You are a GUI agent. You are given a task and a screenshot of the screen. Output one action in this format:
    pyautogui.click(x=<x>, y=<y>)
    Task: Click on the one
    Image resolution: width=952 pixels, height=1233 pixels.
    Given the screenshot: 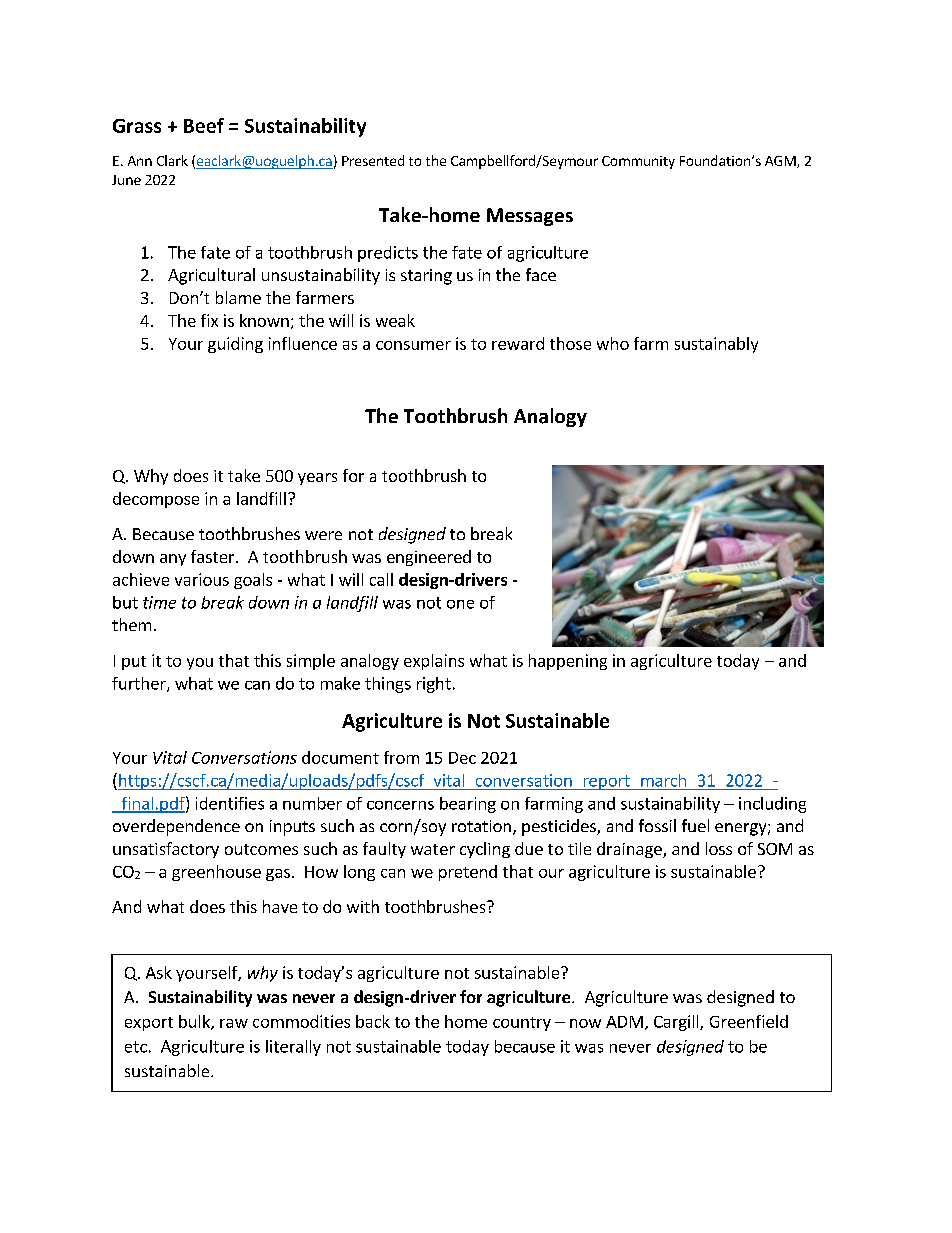 What is the action you would take?
    pyautogui.click(x=460, y=604)
